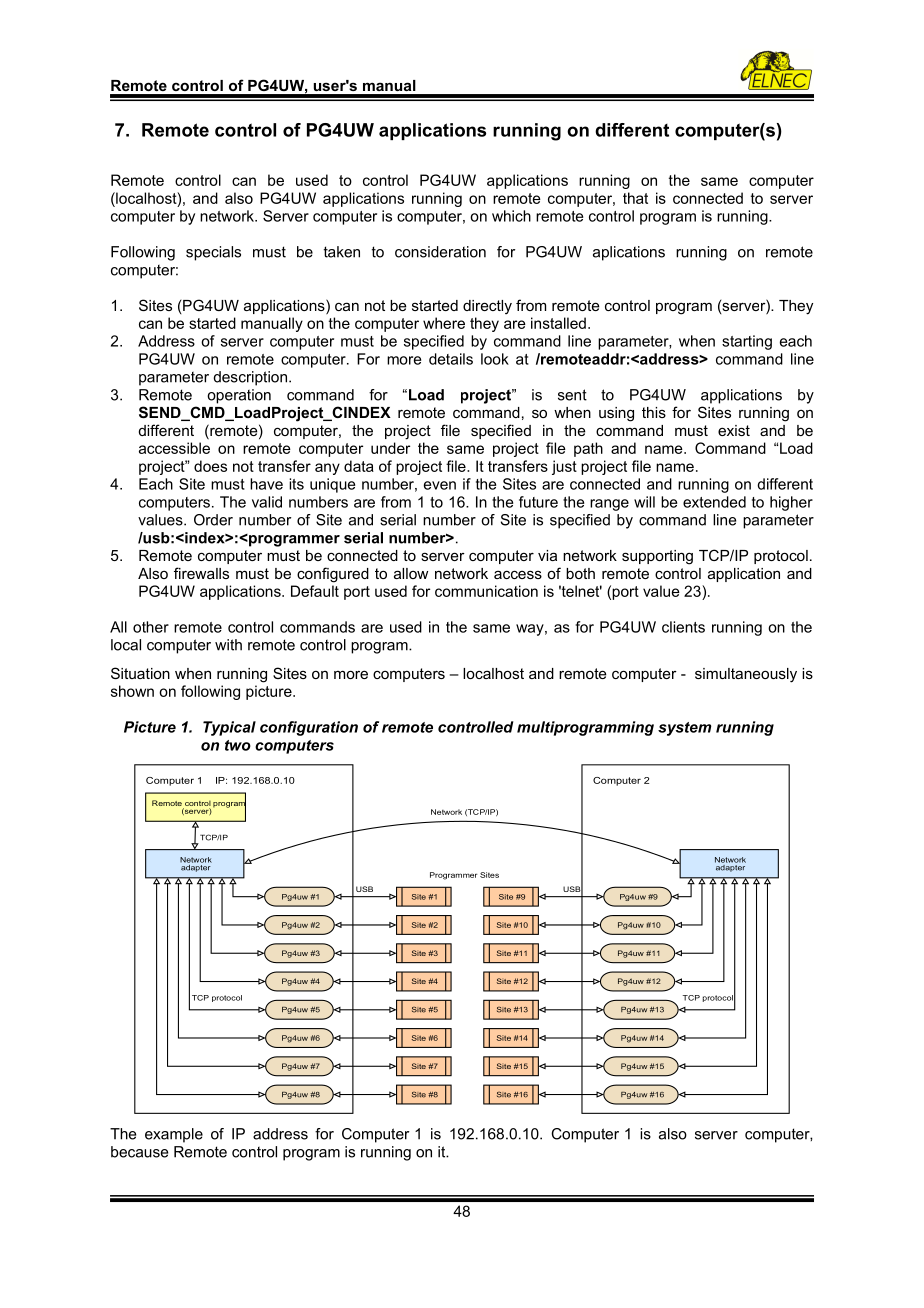 Image resolution: width=924 pixels, height=1308 pixels. What do you see at coordinates (486, 591) in the screenshot?
I see `communication` at bounding box center [486, 591].
